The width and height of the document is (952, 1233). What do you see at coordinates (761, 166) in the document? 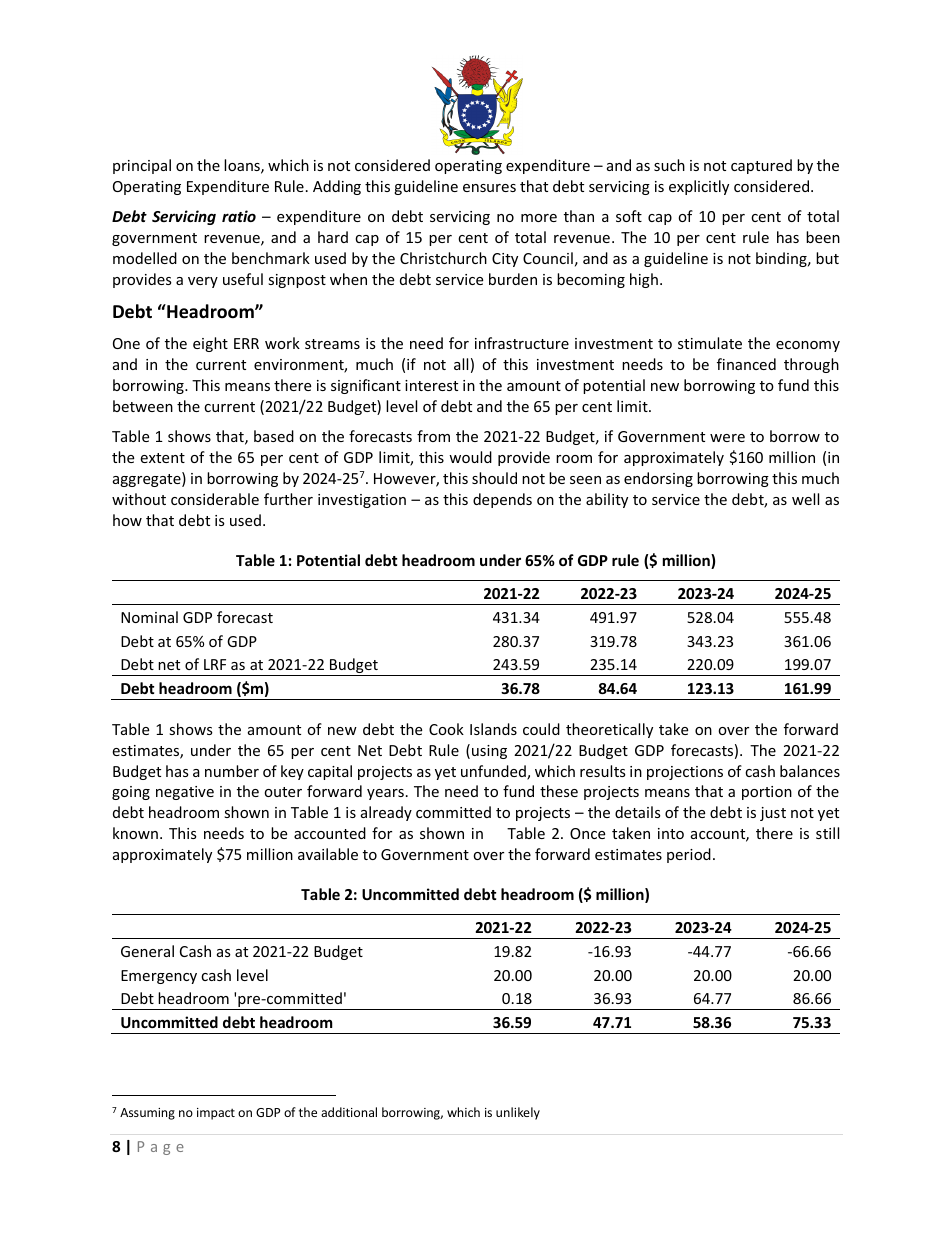
I see `captured` at bounding box center [761, 166].
